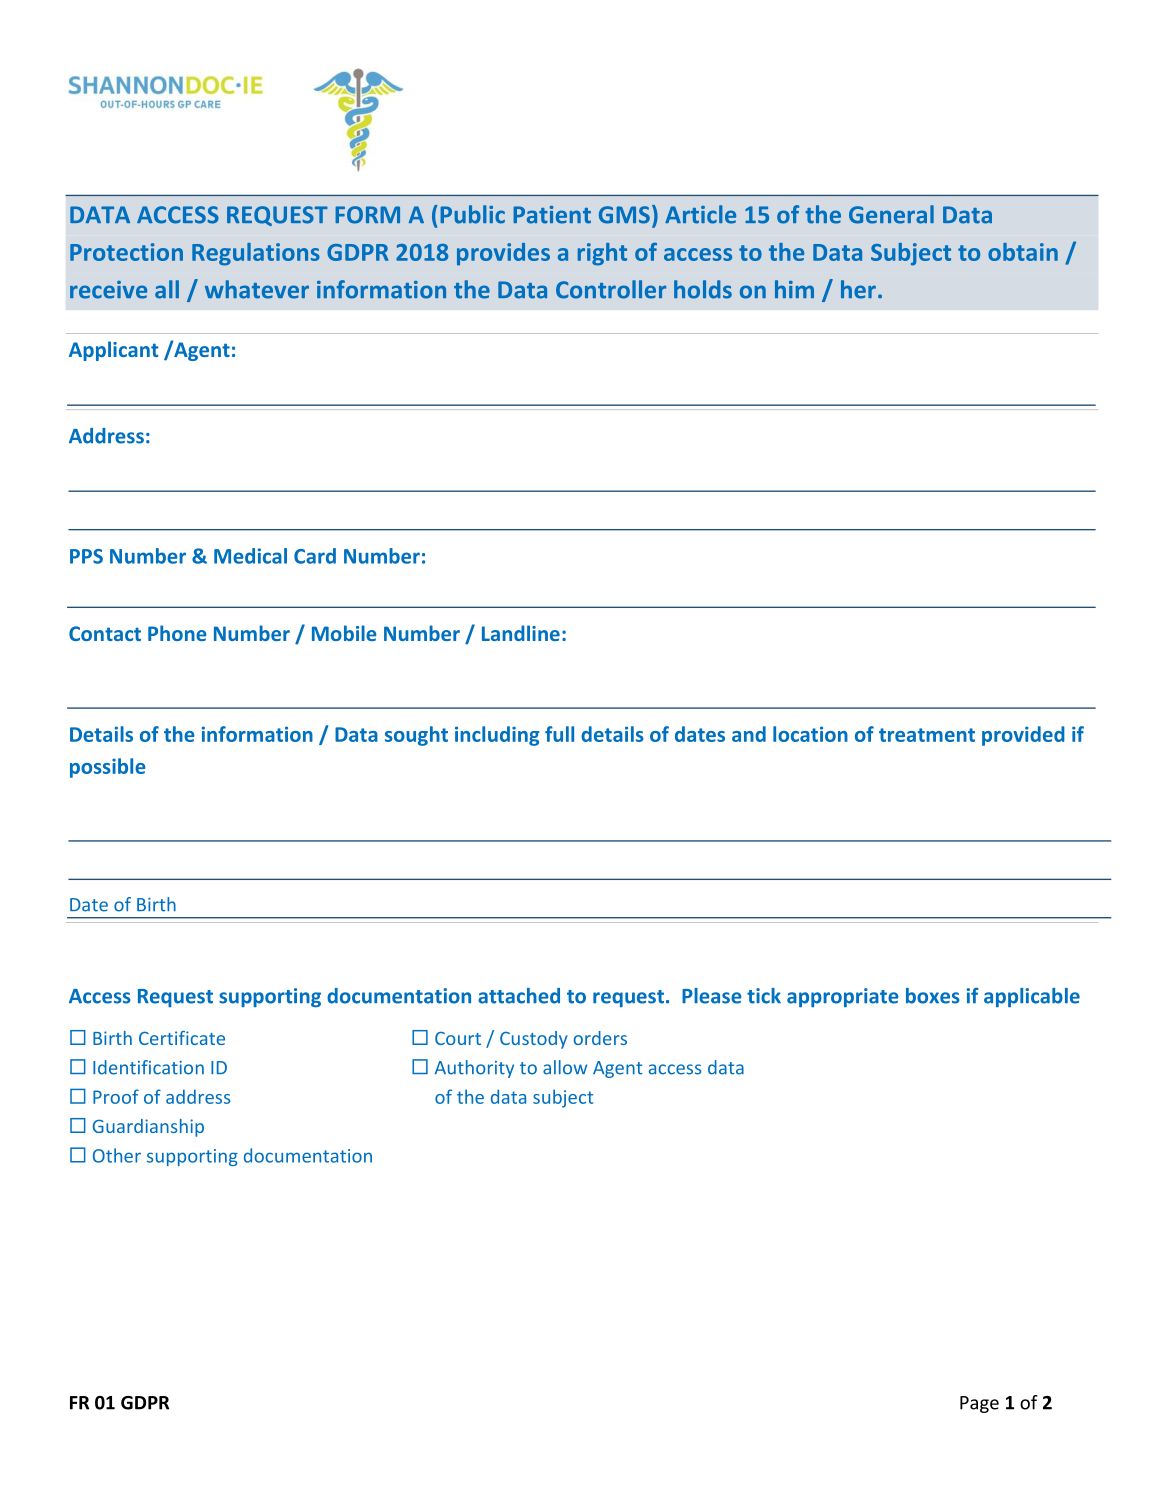 Image resolution: width=1164 pixels, height=1506 pixels. Describe the element at coordinates (117, 1155) in the screenshot. I see `Other` at that location.
